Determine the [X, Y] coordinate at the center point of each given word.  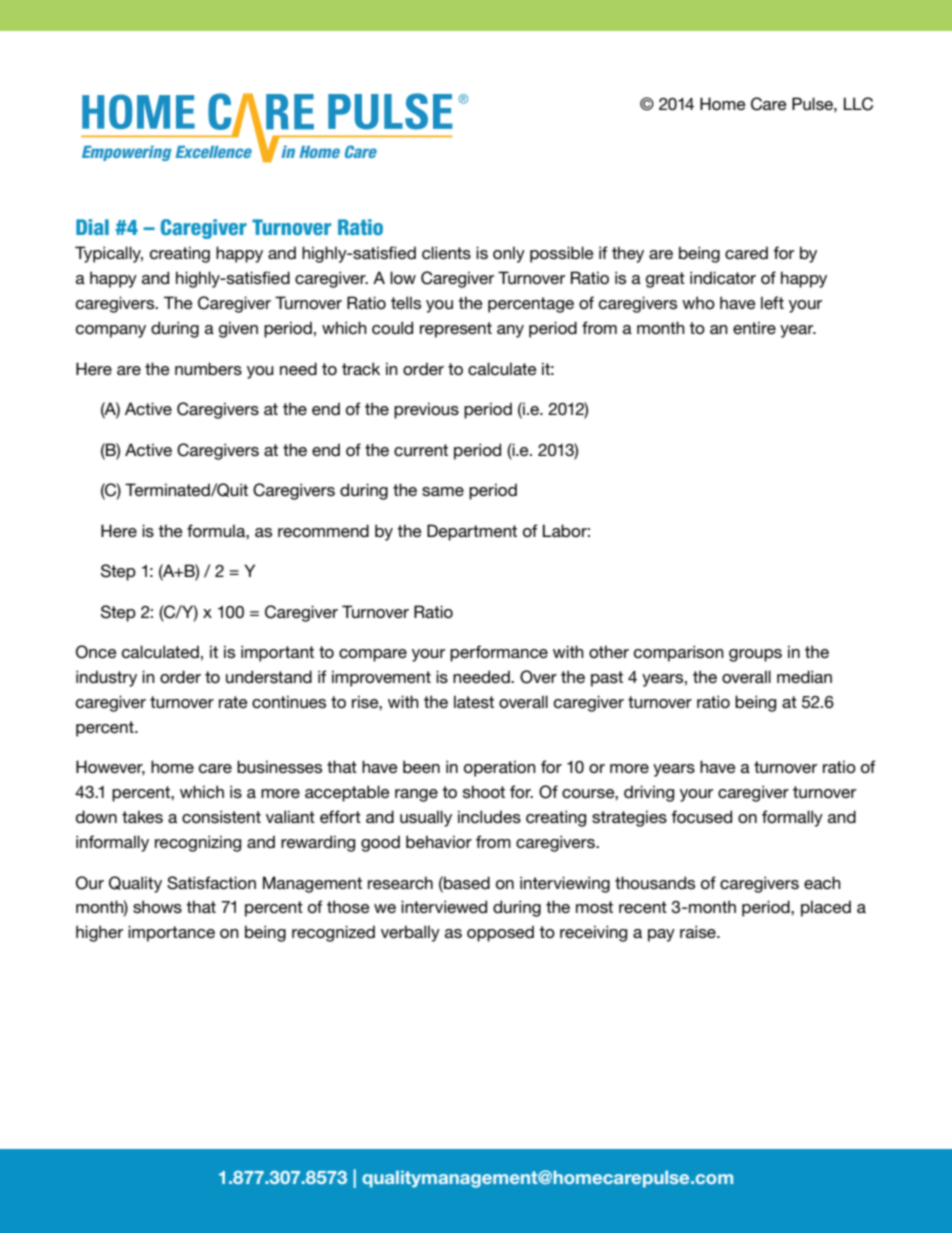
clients [446, 253]
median [804, 676]
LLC [858, 104]
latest [474, 701]
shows [157, 906]
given [238, 329]
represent [456, 330]
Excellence [213, 152]
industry [106, 678]
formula [217, 530]
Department [472, 532]
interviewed [444, 907]
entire [754, 327]
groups [755, 655]
